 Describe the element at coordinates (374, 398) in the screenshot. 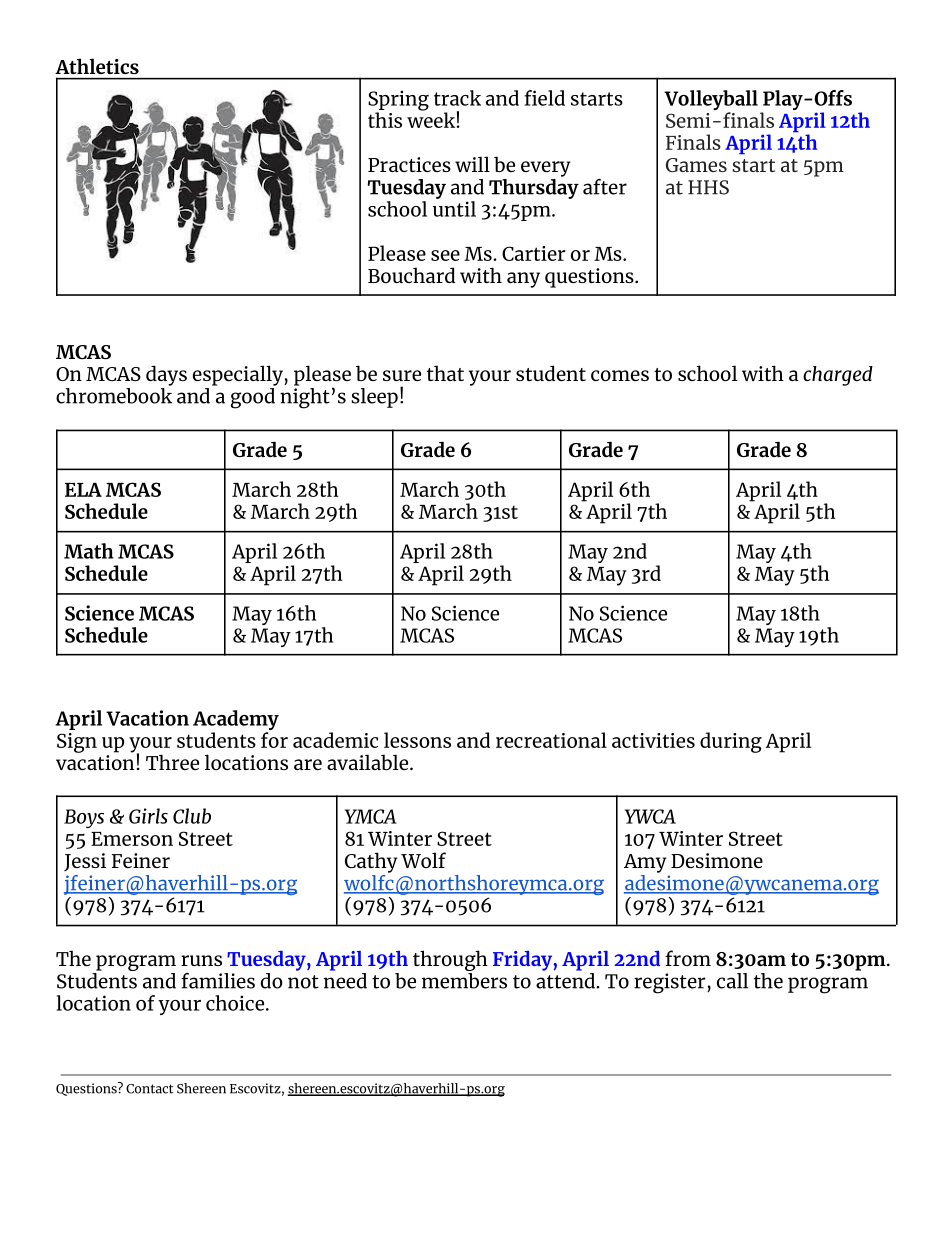

I see `sleep` at that location.
